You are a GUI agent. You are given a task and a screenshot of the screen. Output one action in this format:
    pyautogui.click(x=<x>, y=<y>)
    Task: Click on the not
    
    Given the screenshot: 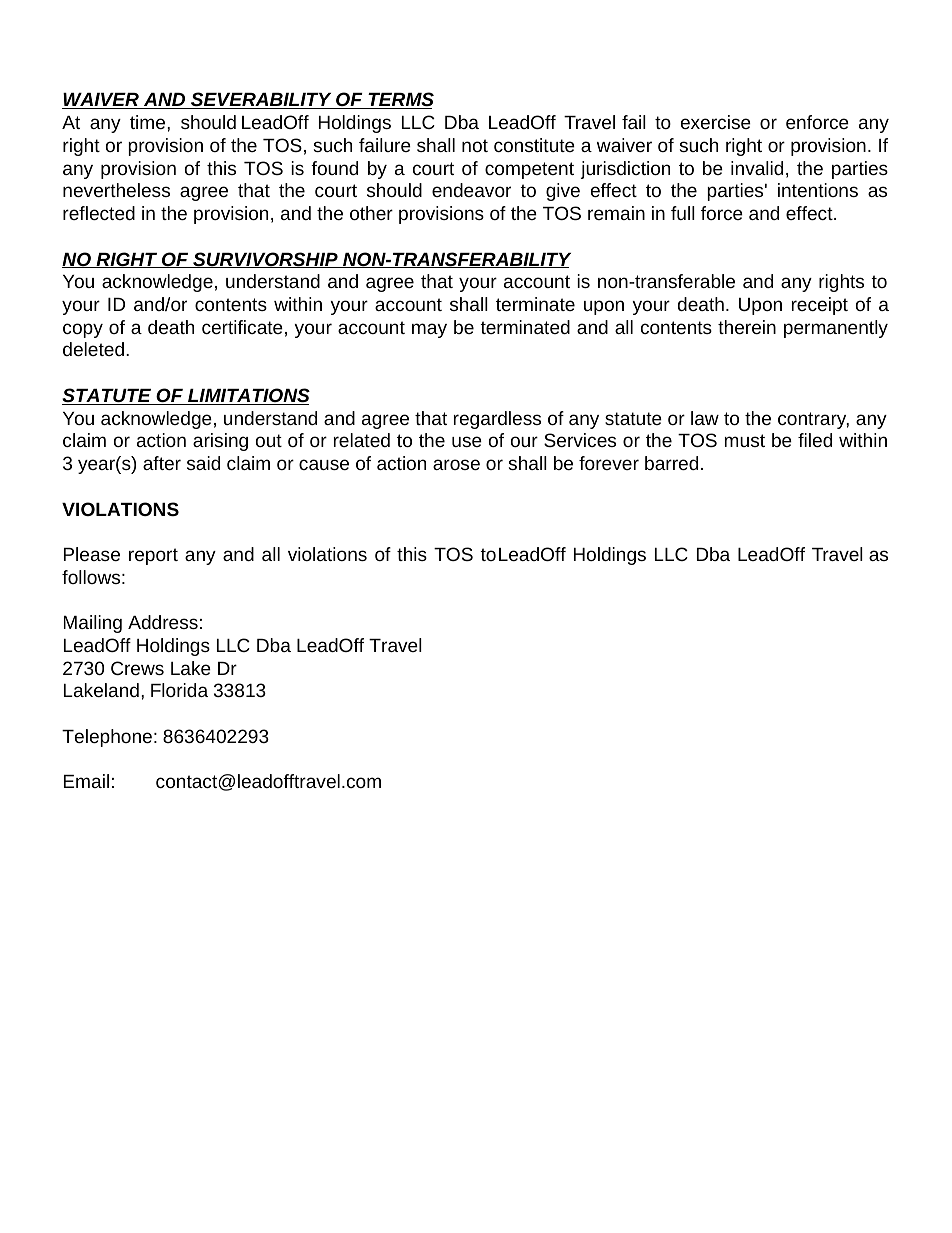 What is the action you would take?
    pyautogui.click(x=475, y=145)
